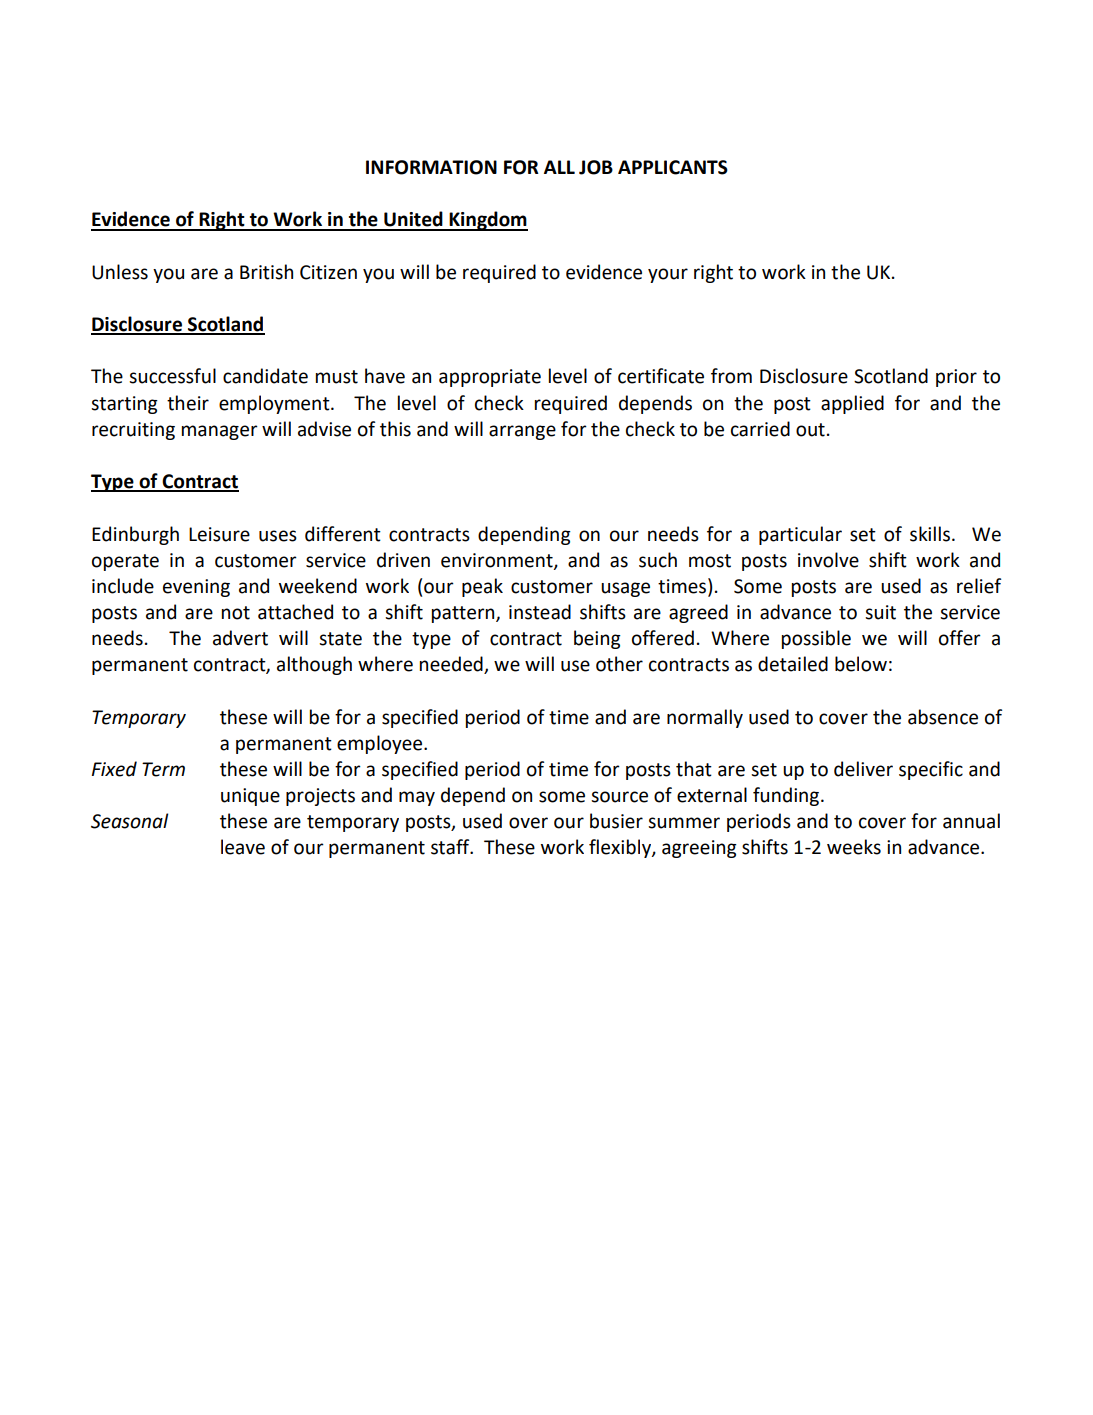 The height and width of the screenshot is (1415, 1093). I want to click on leave, so click(243, 847).
